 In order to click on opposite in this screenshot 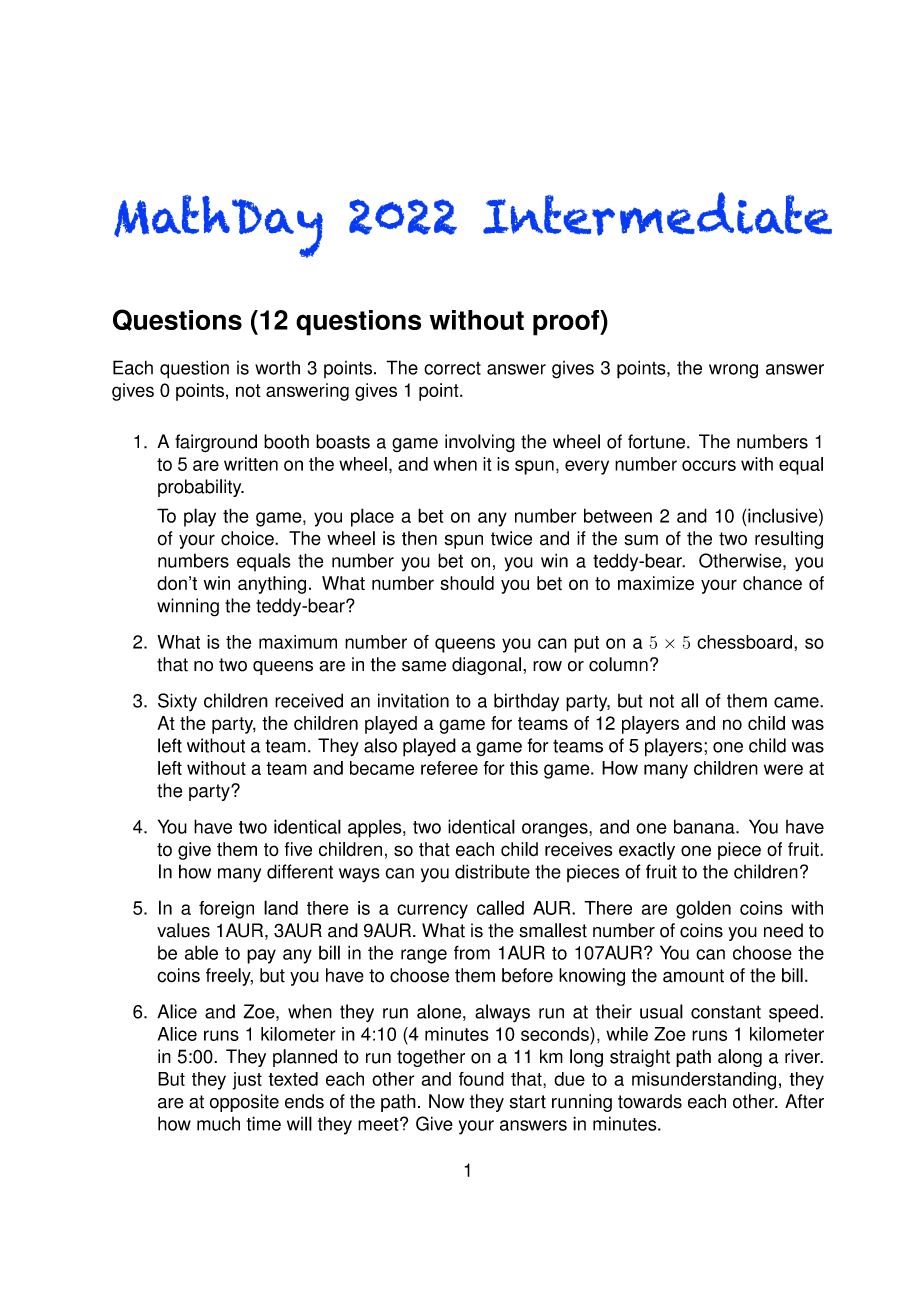, I will do `click(244, 1103)`.
